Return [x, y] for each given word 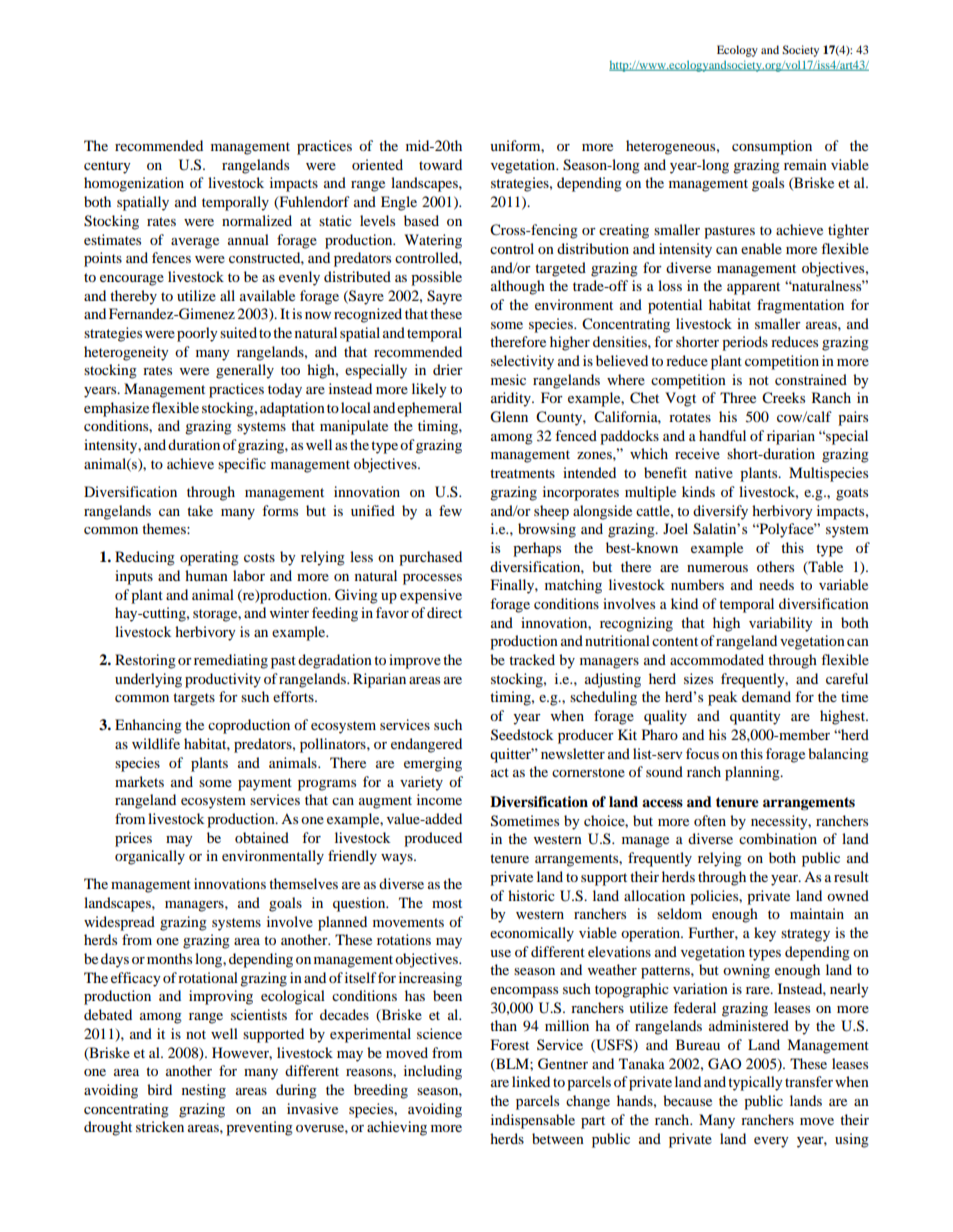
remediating [231, 661]
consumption [772, 147]
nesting [204, 1091]
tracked [532, 659]
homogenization [134, 184]
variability [781, 624]
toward [440, 164]
